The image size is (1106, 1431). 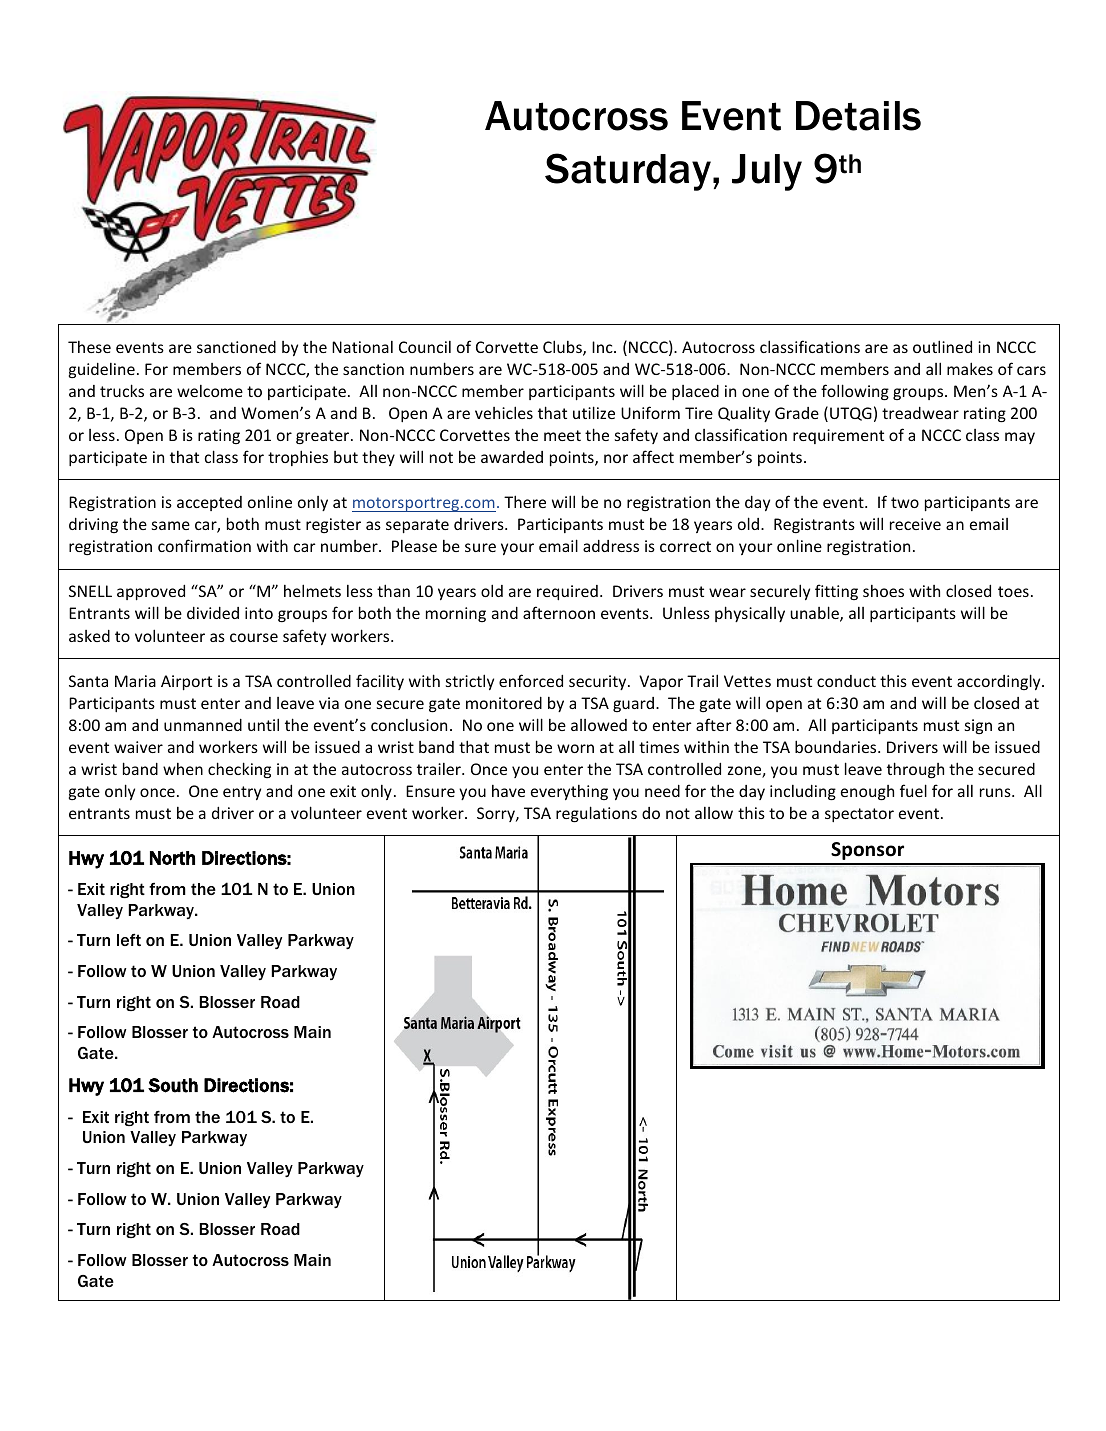 I want to click on Details, so click(x=858, y=116).
